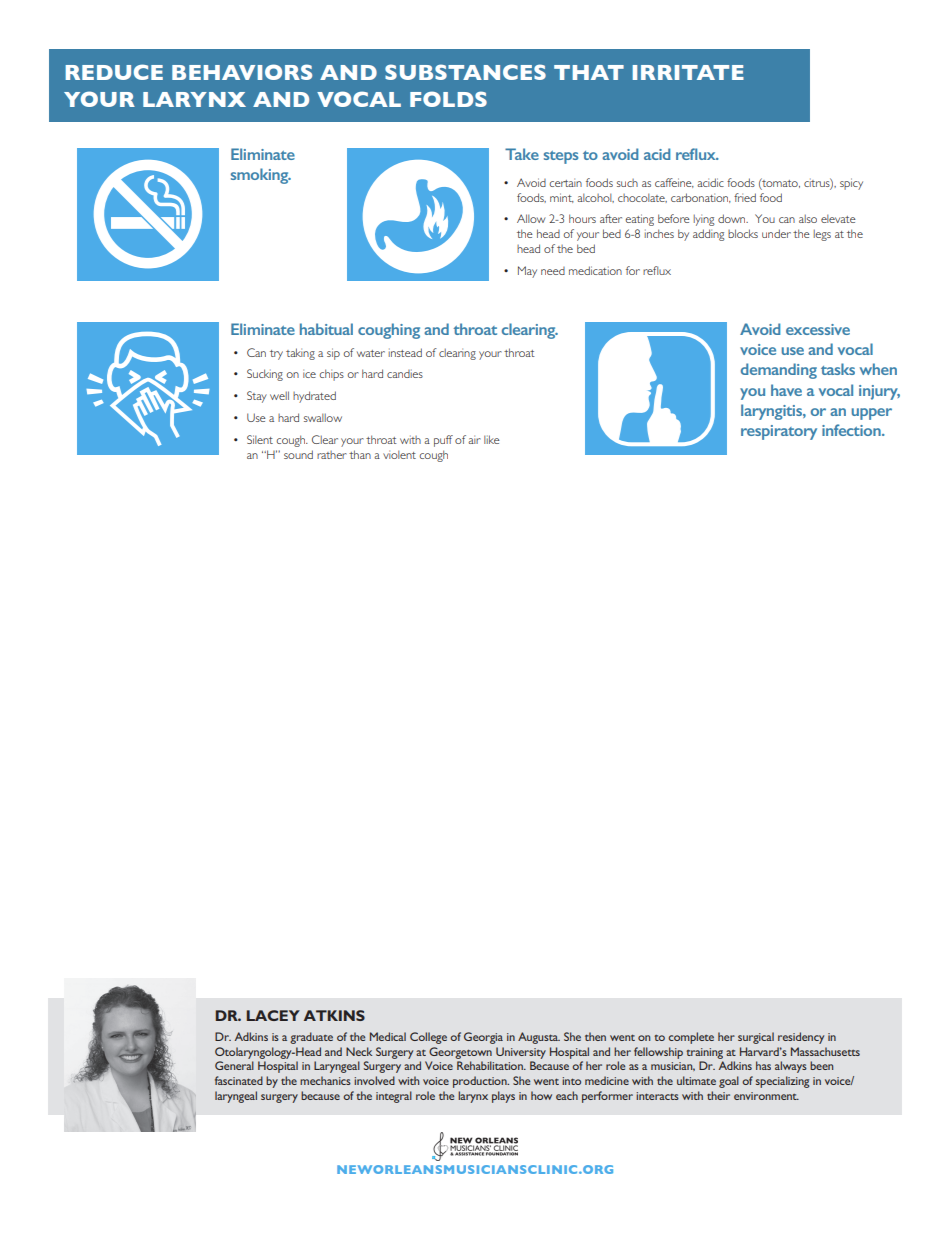 The height and width of the image is (1233, 952). I want to click on sound, so click(298, 454).
